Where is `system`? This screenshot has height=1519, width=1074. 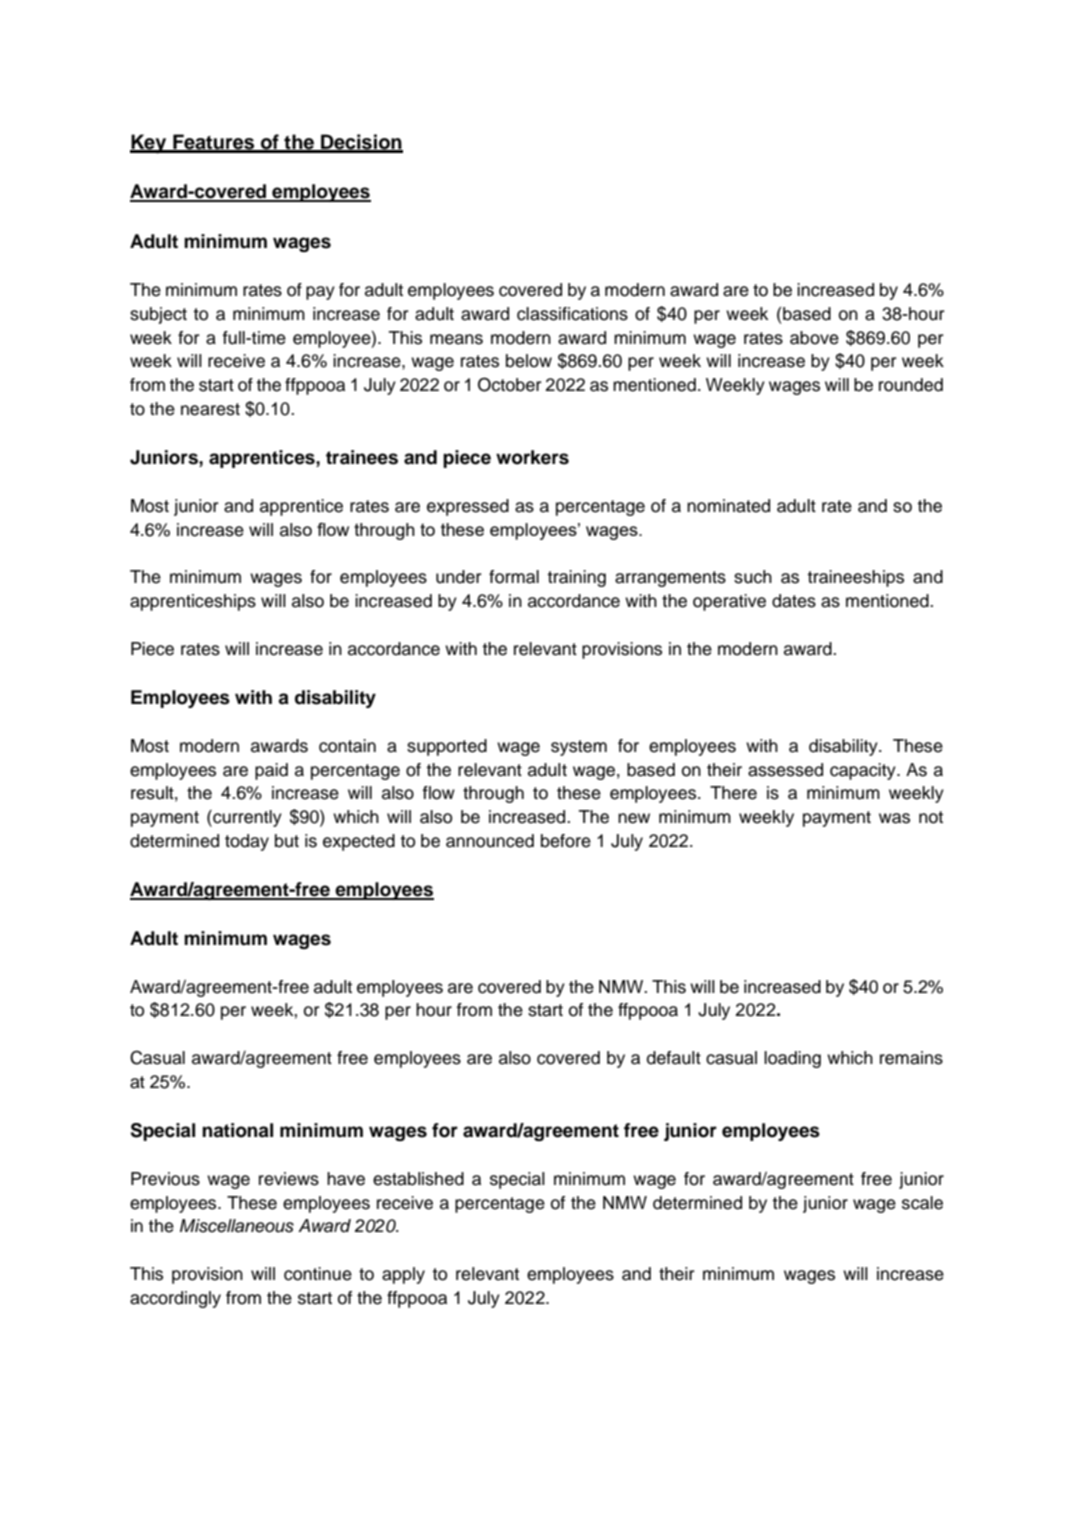
system is located at coordinates (579, 748).
